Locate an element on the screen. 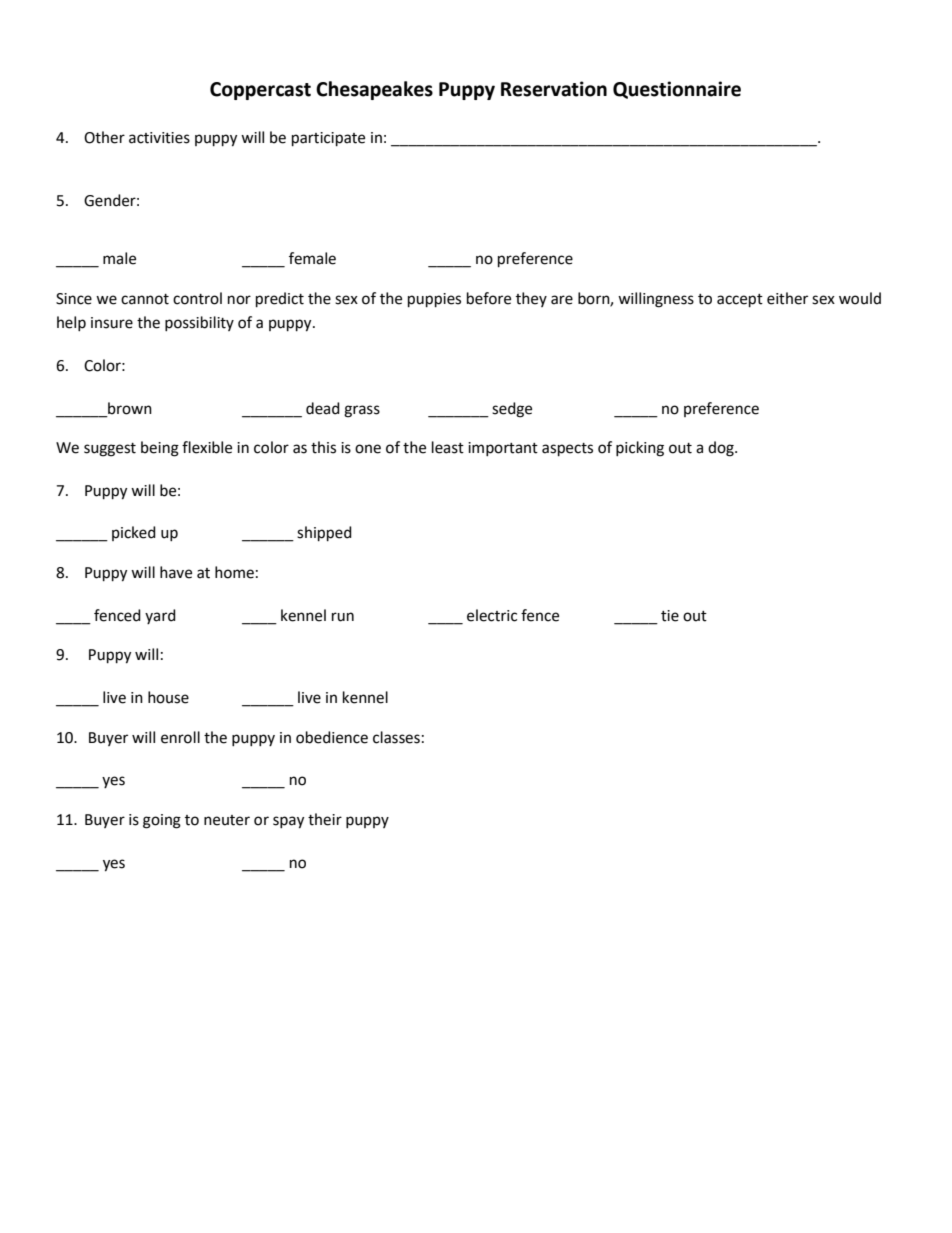 The image size is (952, 1233). activities is located at coordinates (159, 138).
